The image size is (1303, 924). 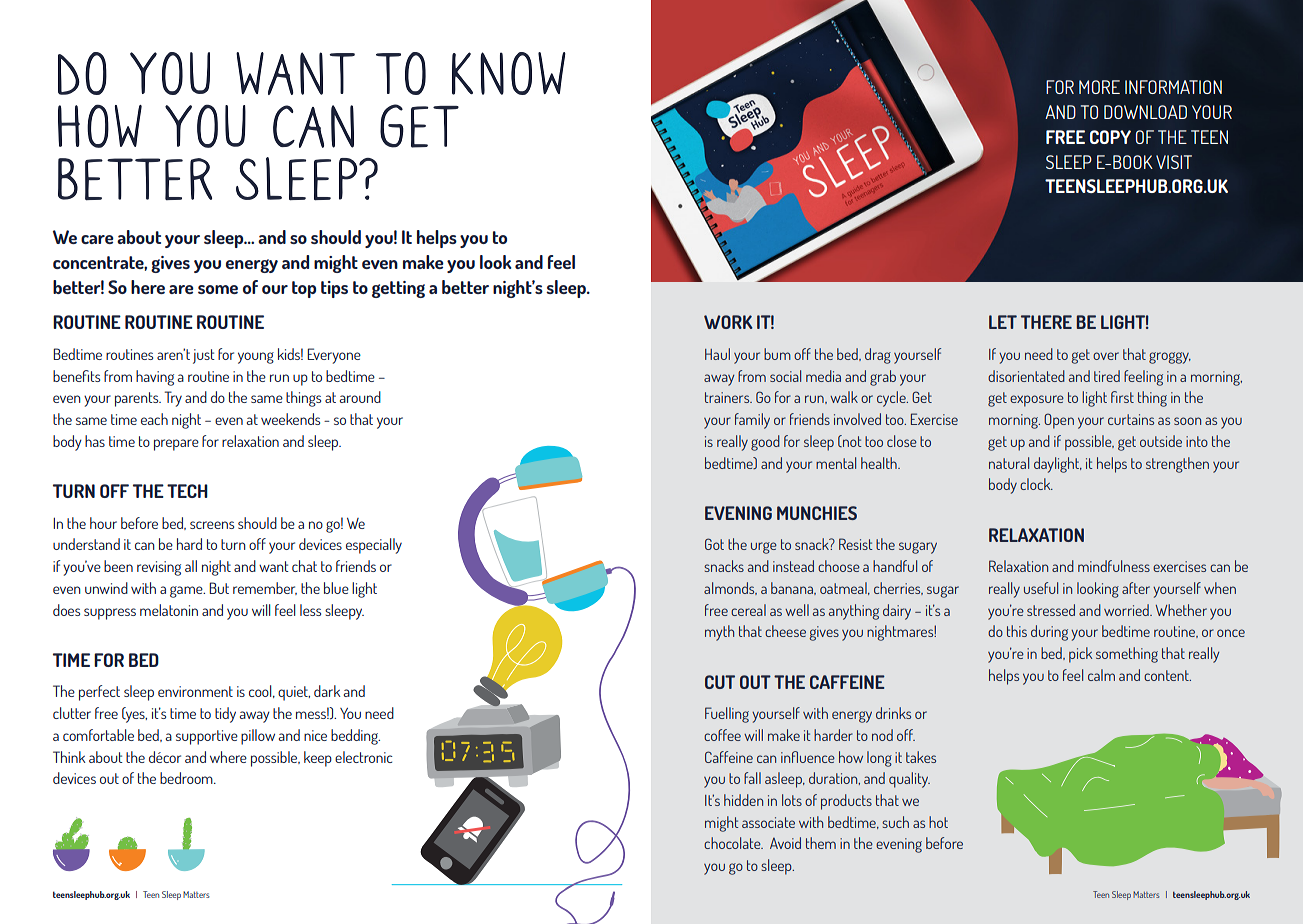 What do you see at coordinates (1106, 356) in the screenshot?
I see `over` at bounding box center [1106, 356].
